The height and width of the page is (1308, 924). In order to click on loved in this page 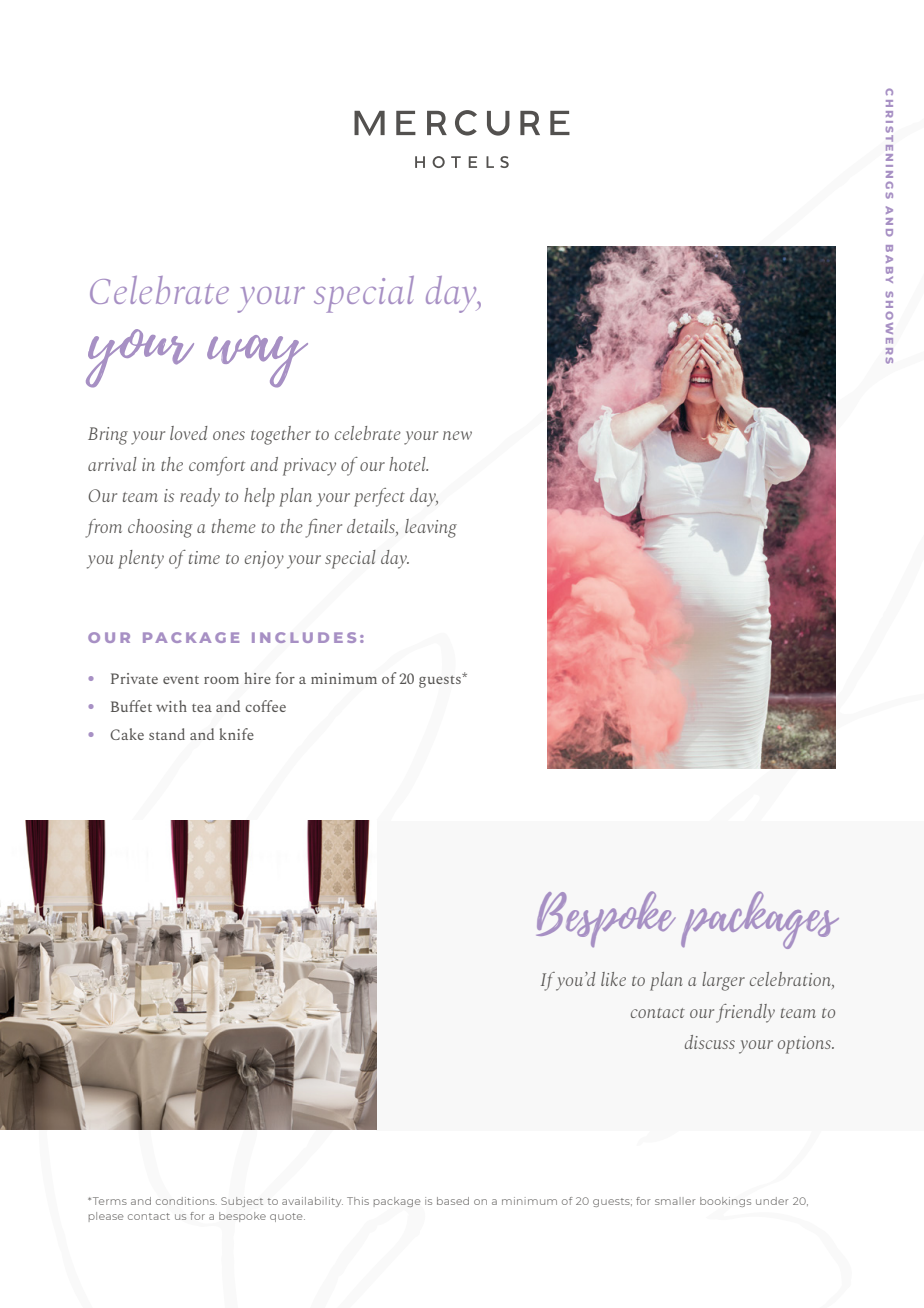, I will do `click(189, 433)`.
